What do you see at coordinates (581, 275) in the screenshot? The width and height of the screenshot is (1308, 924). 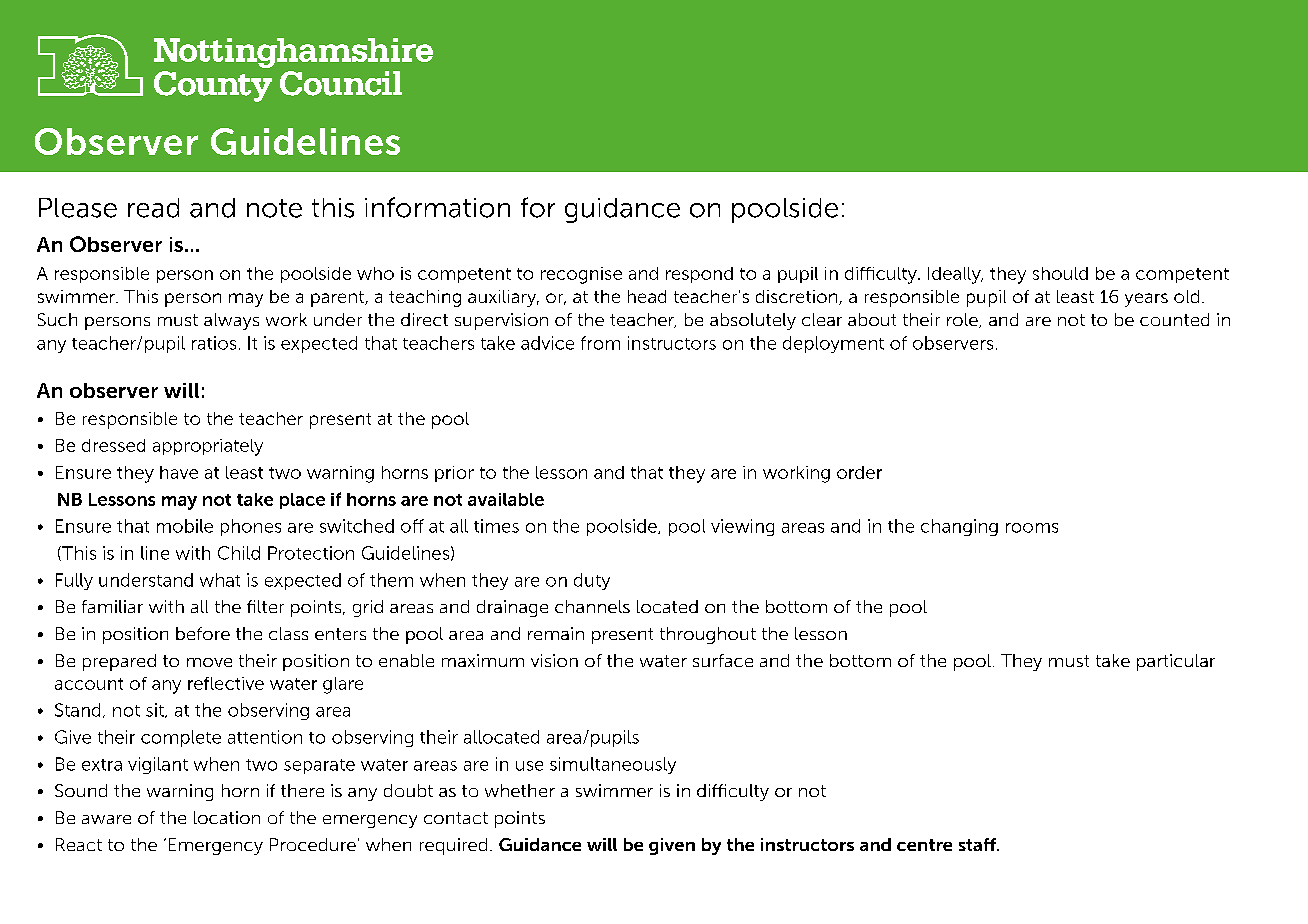 I see `recognise` at bounding box center [581, 275].
